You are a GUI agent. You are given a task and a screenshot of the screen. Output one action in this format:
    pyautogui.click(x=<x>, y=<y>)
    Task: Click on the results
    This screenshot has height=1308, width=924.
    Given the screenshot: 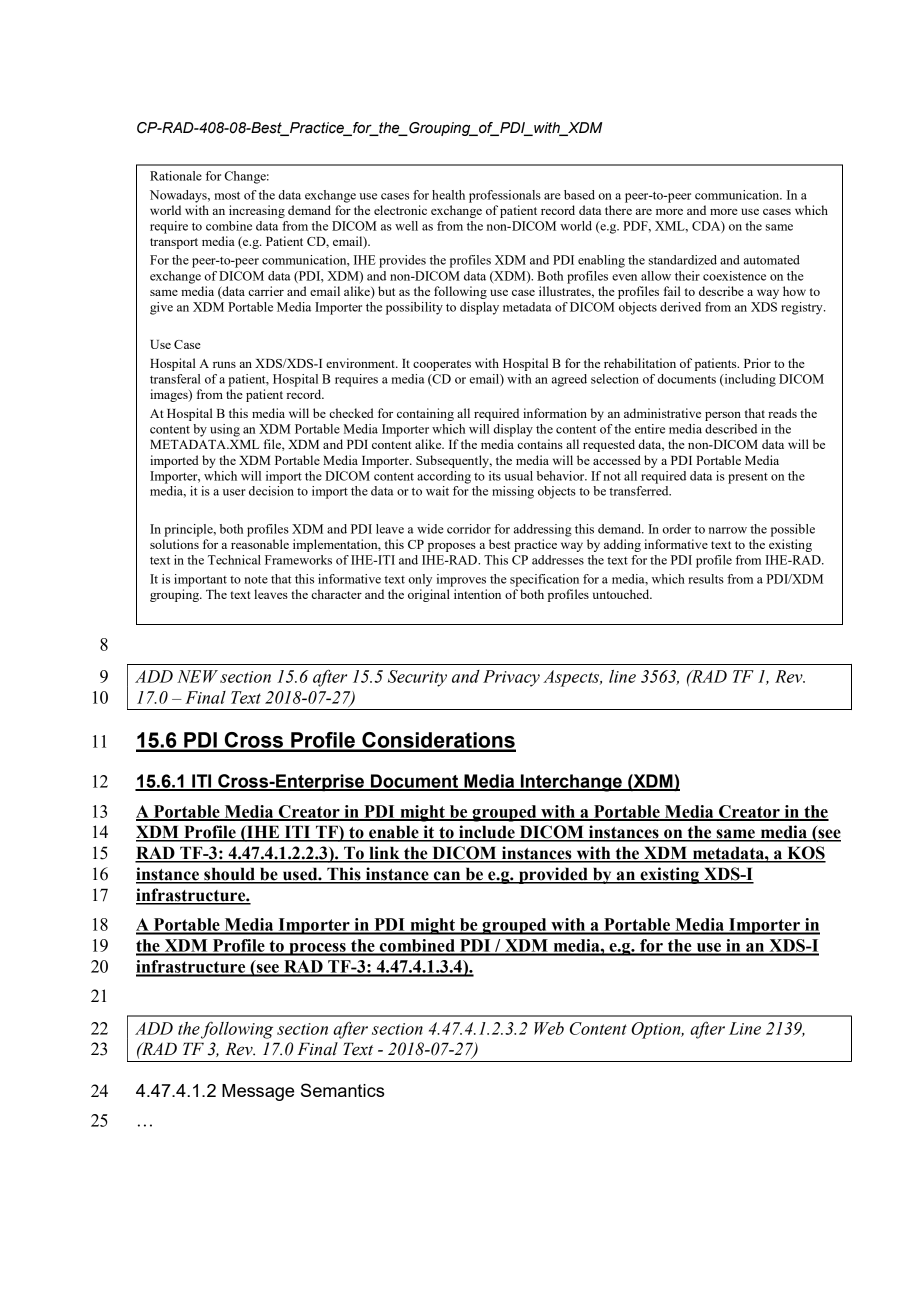 What is the action you would take?
    pyautogui.click(x=706, y=579)
